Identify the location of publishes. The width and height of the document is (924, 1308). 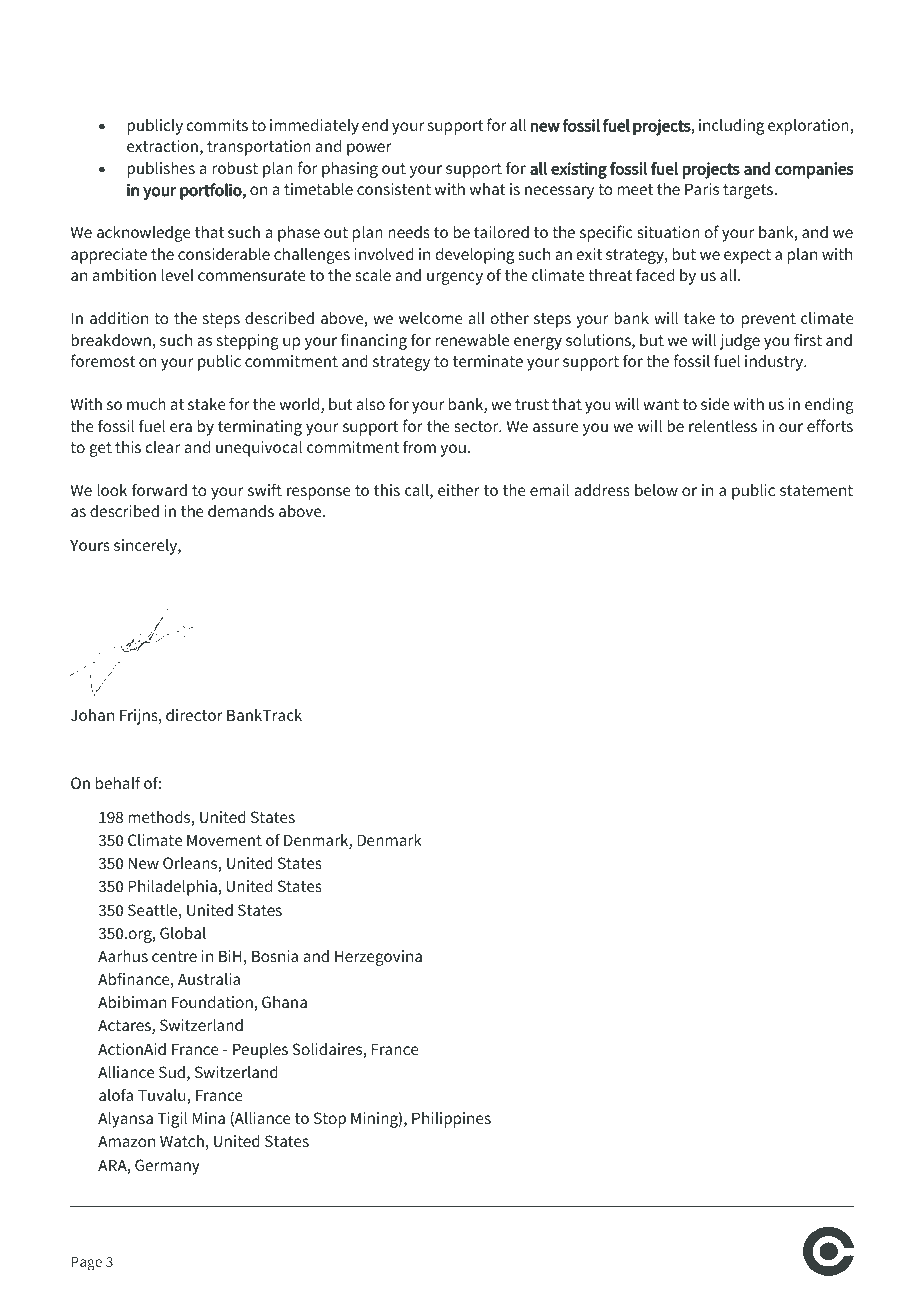
(161, 169).
